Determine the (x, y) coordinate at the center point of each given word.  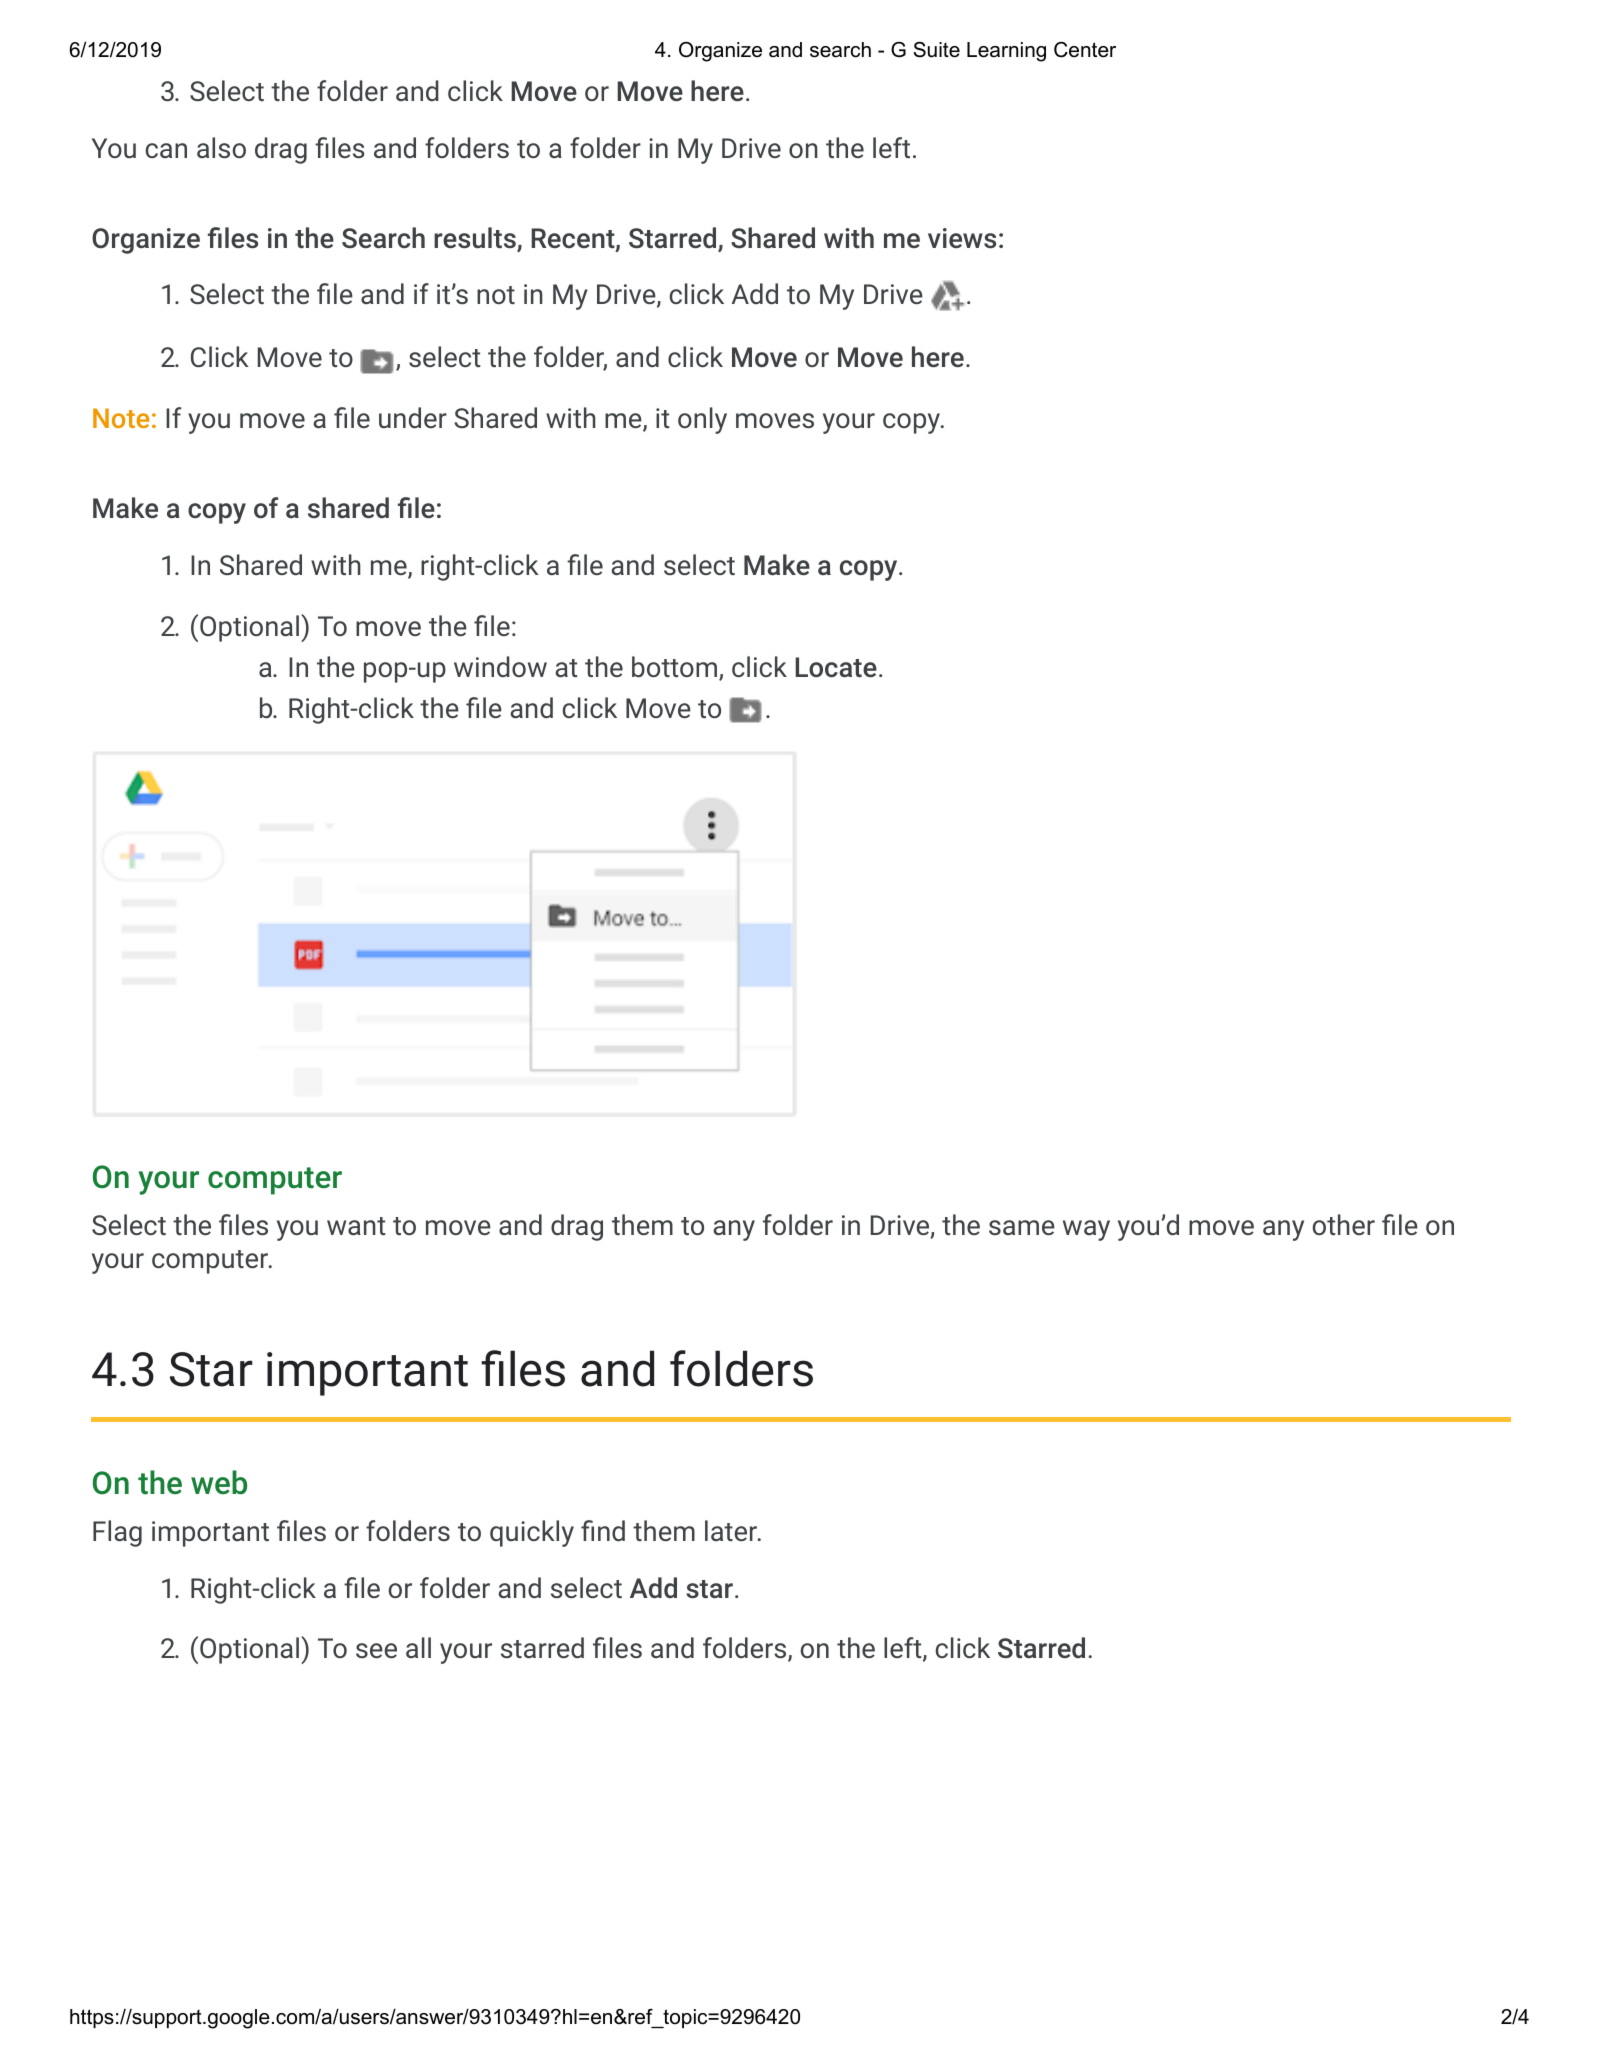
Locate (836, 667)
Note (121, 418)
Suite (936, 50)
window (500, 666)
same (1022, 1227)
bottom (674, 666)
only (702, 420)
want (356, 1226)
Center (1085, 50)
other (1343, 1224)
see (376, 1650)
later (732, 1530)
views (962, 238)
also (221, 147)
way (1086, 1230)
